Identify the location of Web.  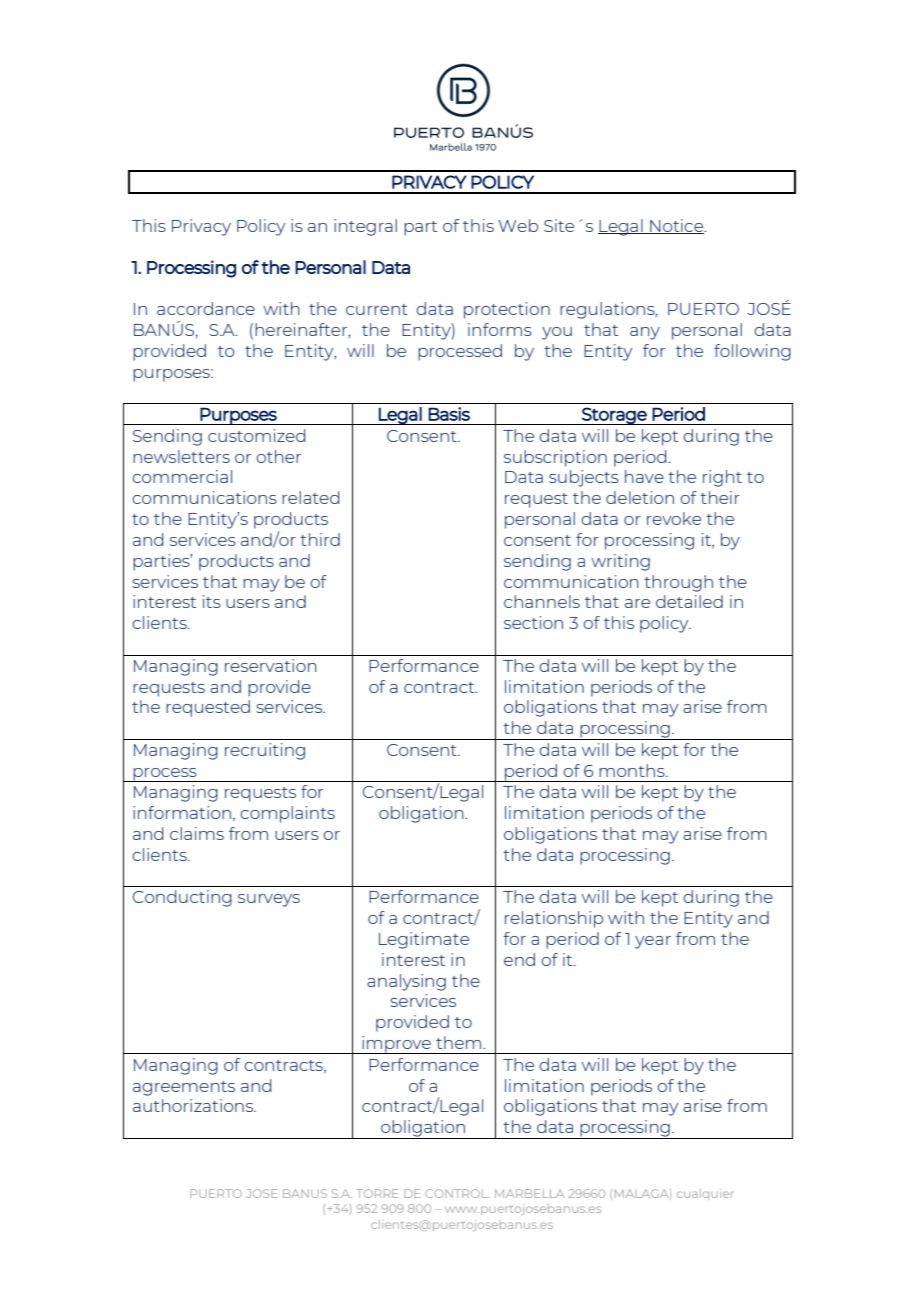
(518, 225).
